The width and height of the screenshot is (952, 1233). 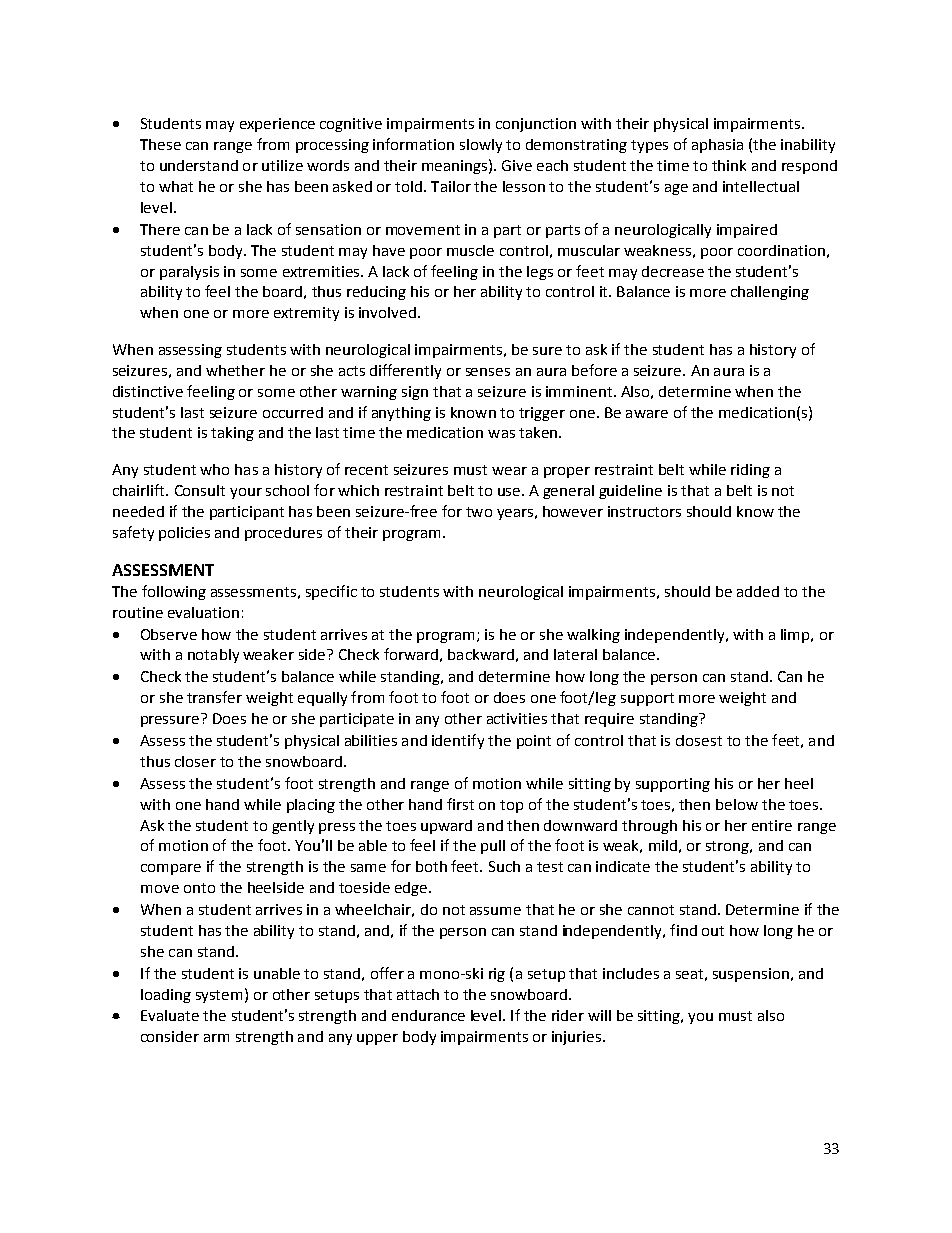 I want to click on identify, so click(x=458, y=741).
